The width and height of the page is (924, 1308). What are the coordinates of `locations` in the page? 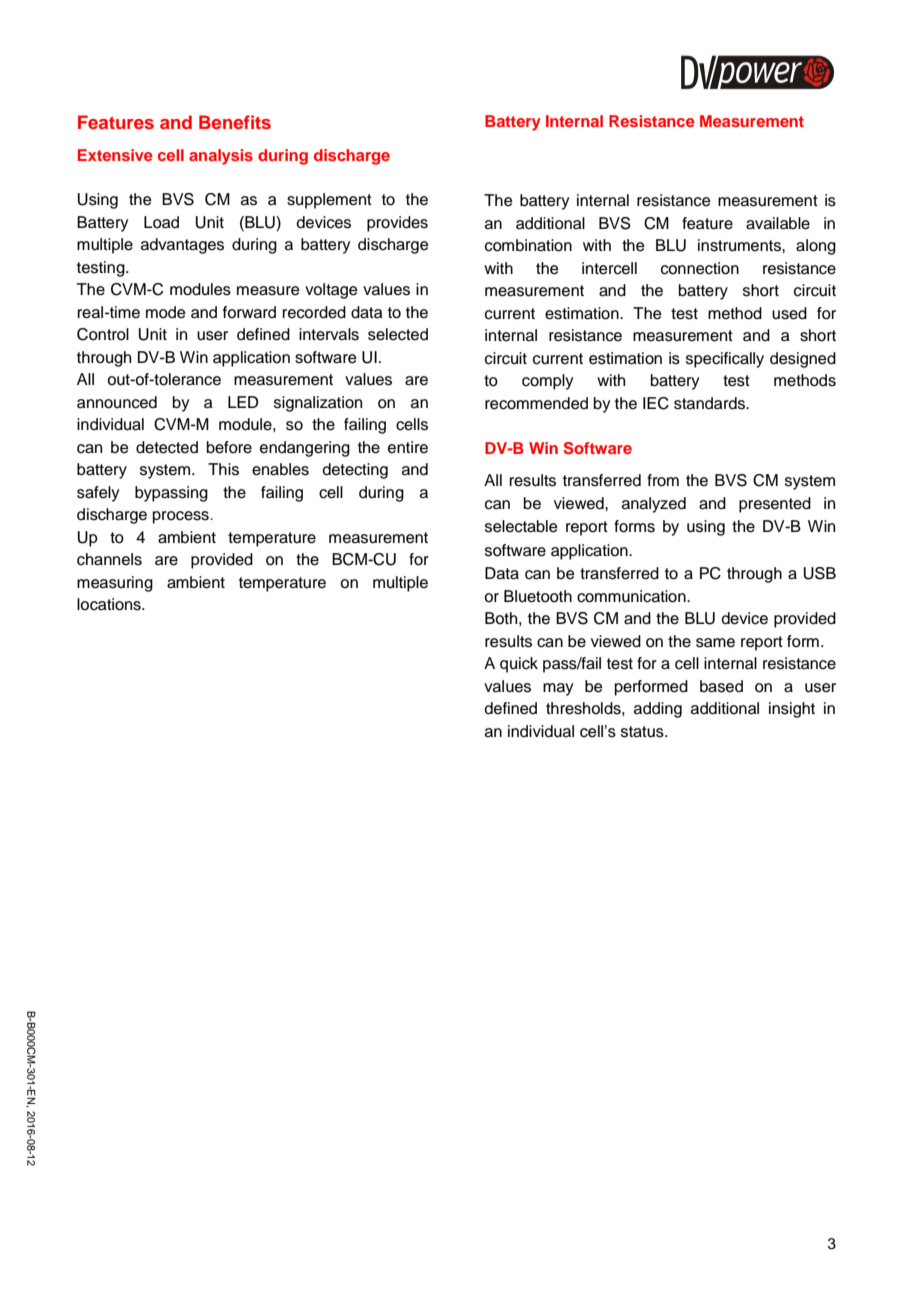 It's located at (110, 604).
